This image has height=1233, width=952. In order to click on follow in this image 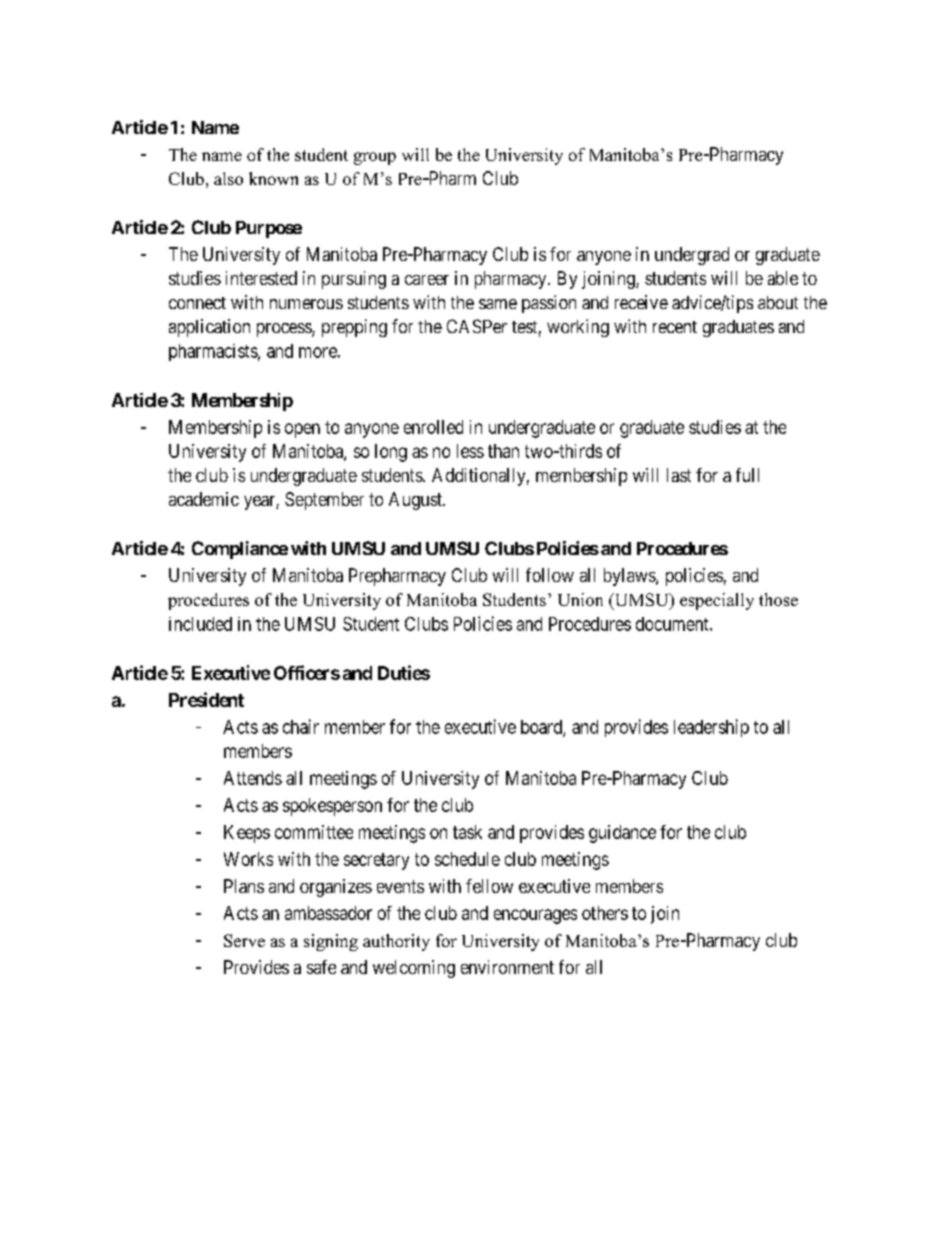, I will do `click(550, 575)`.
